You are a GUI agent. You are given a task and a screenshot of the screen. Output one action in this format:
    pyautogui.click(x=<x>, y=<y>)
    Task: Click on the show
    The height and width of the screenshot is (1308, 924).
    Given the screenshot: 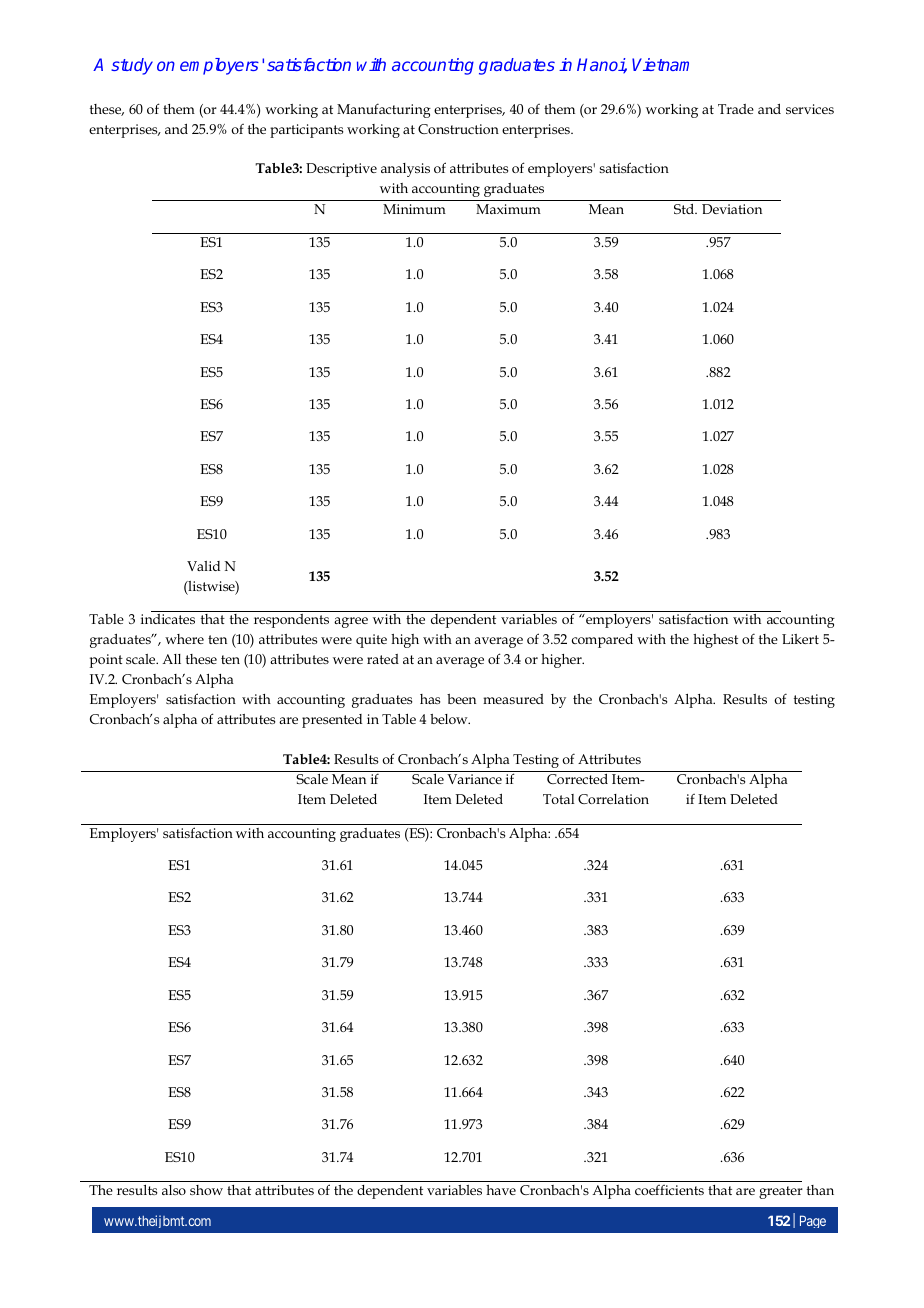 What is the action you would take?
    pyautogui.click(x=206, y=1190)
